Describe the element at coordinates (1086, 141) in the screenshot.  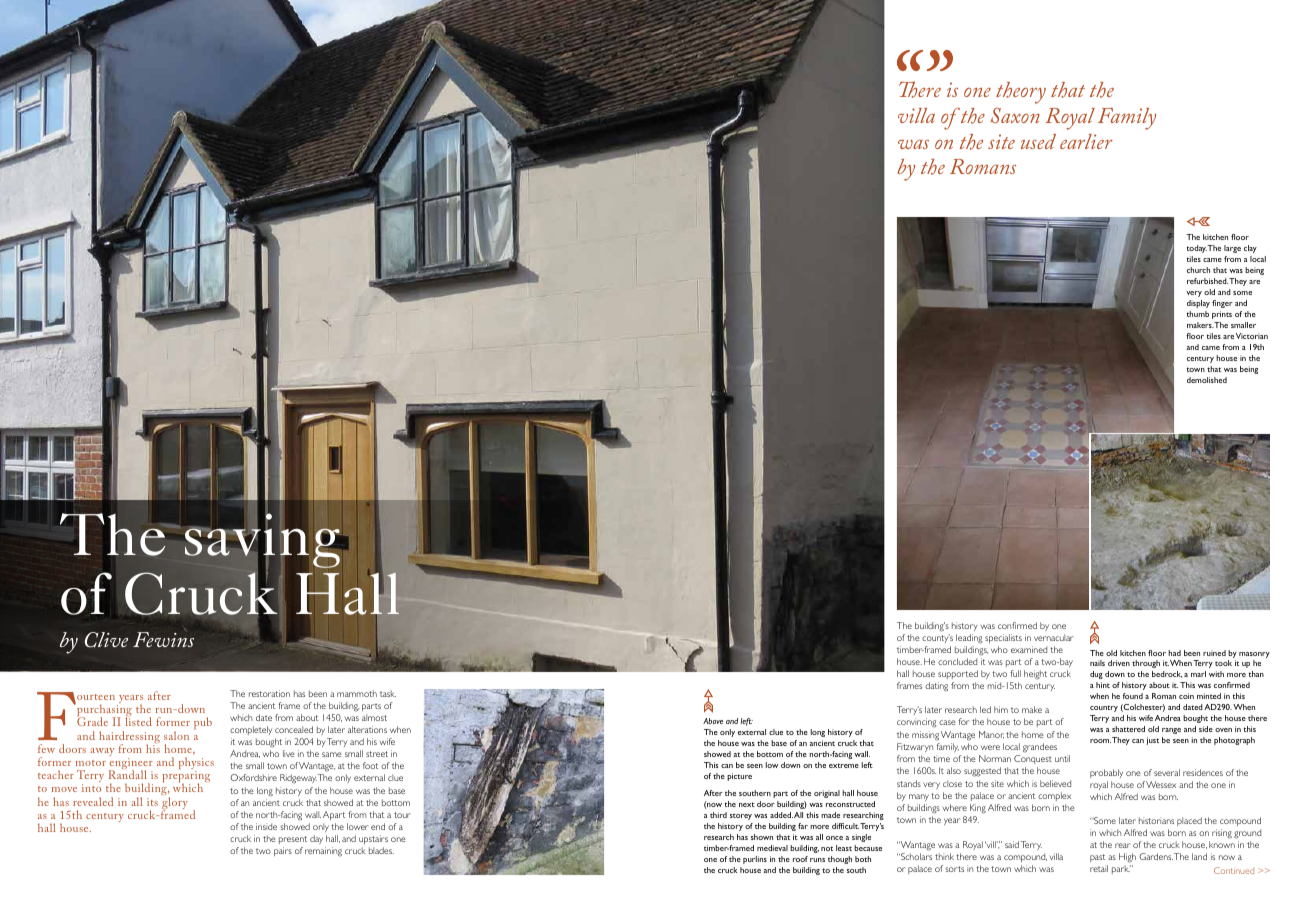
I see `earlier` at that location.
